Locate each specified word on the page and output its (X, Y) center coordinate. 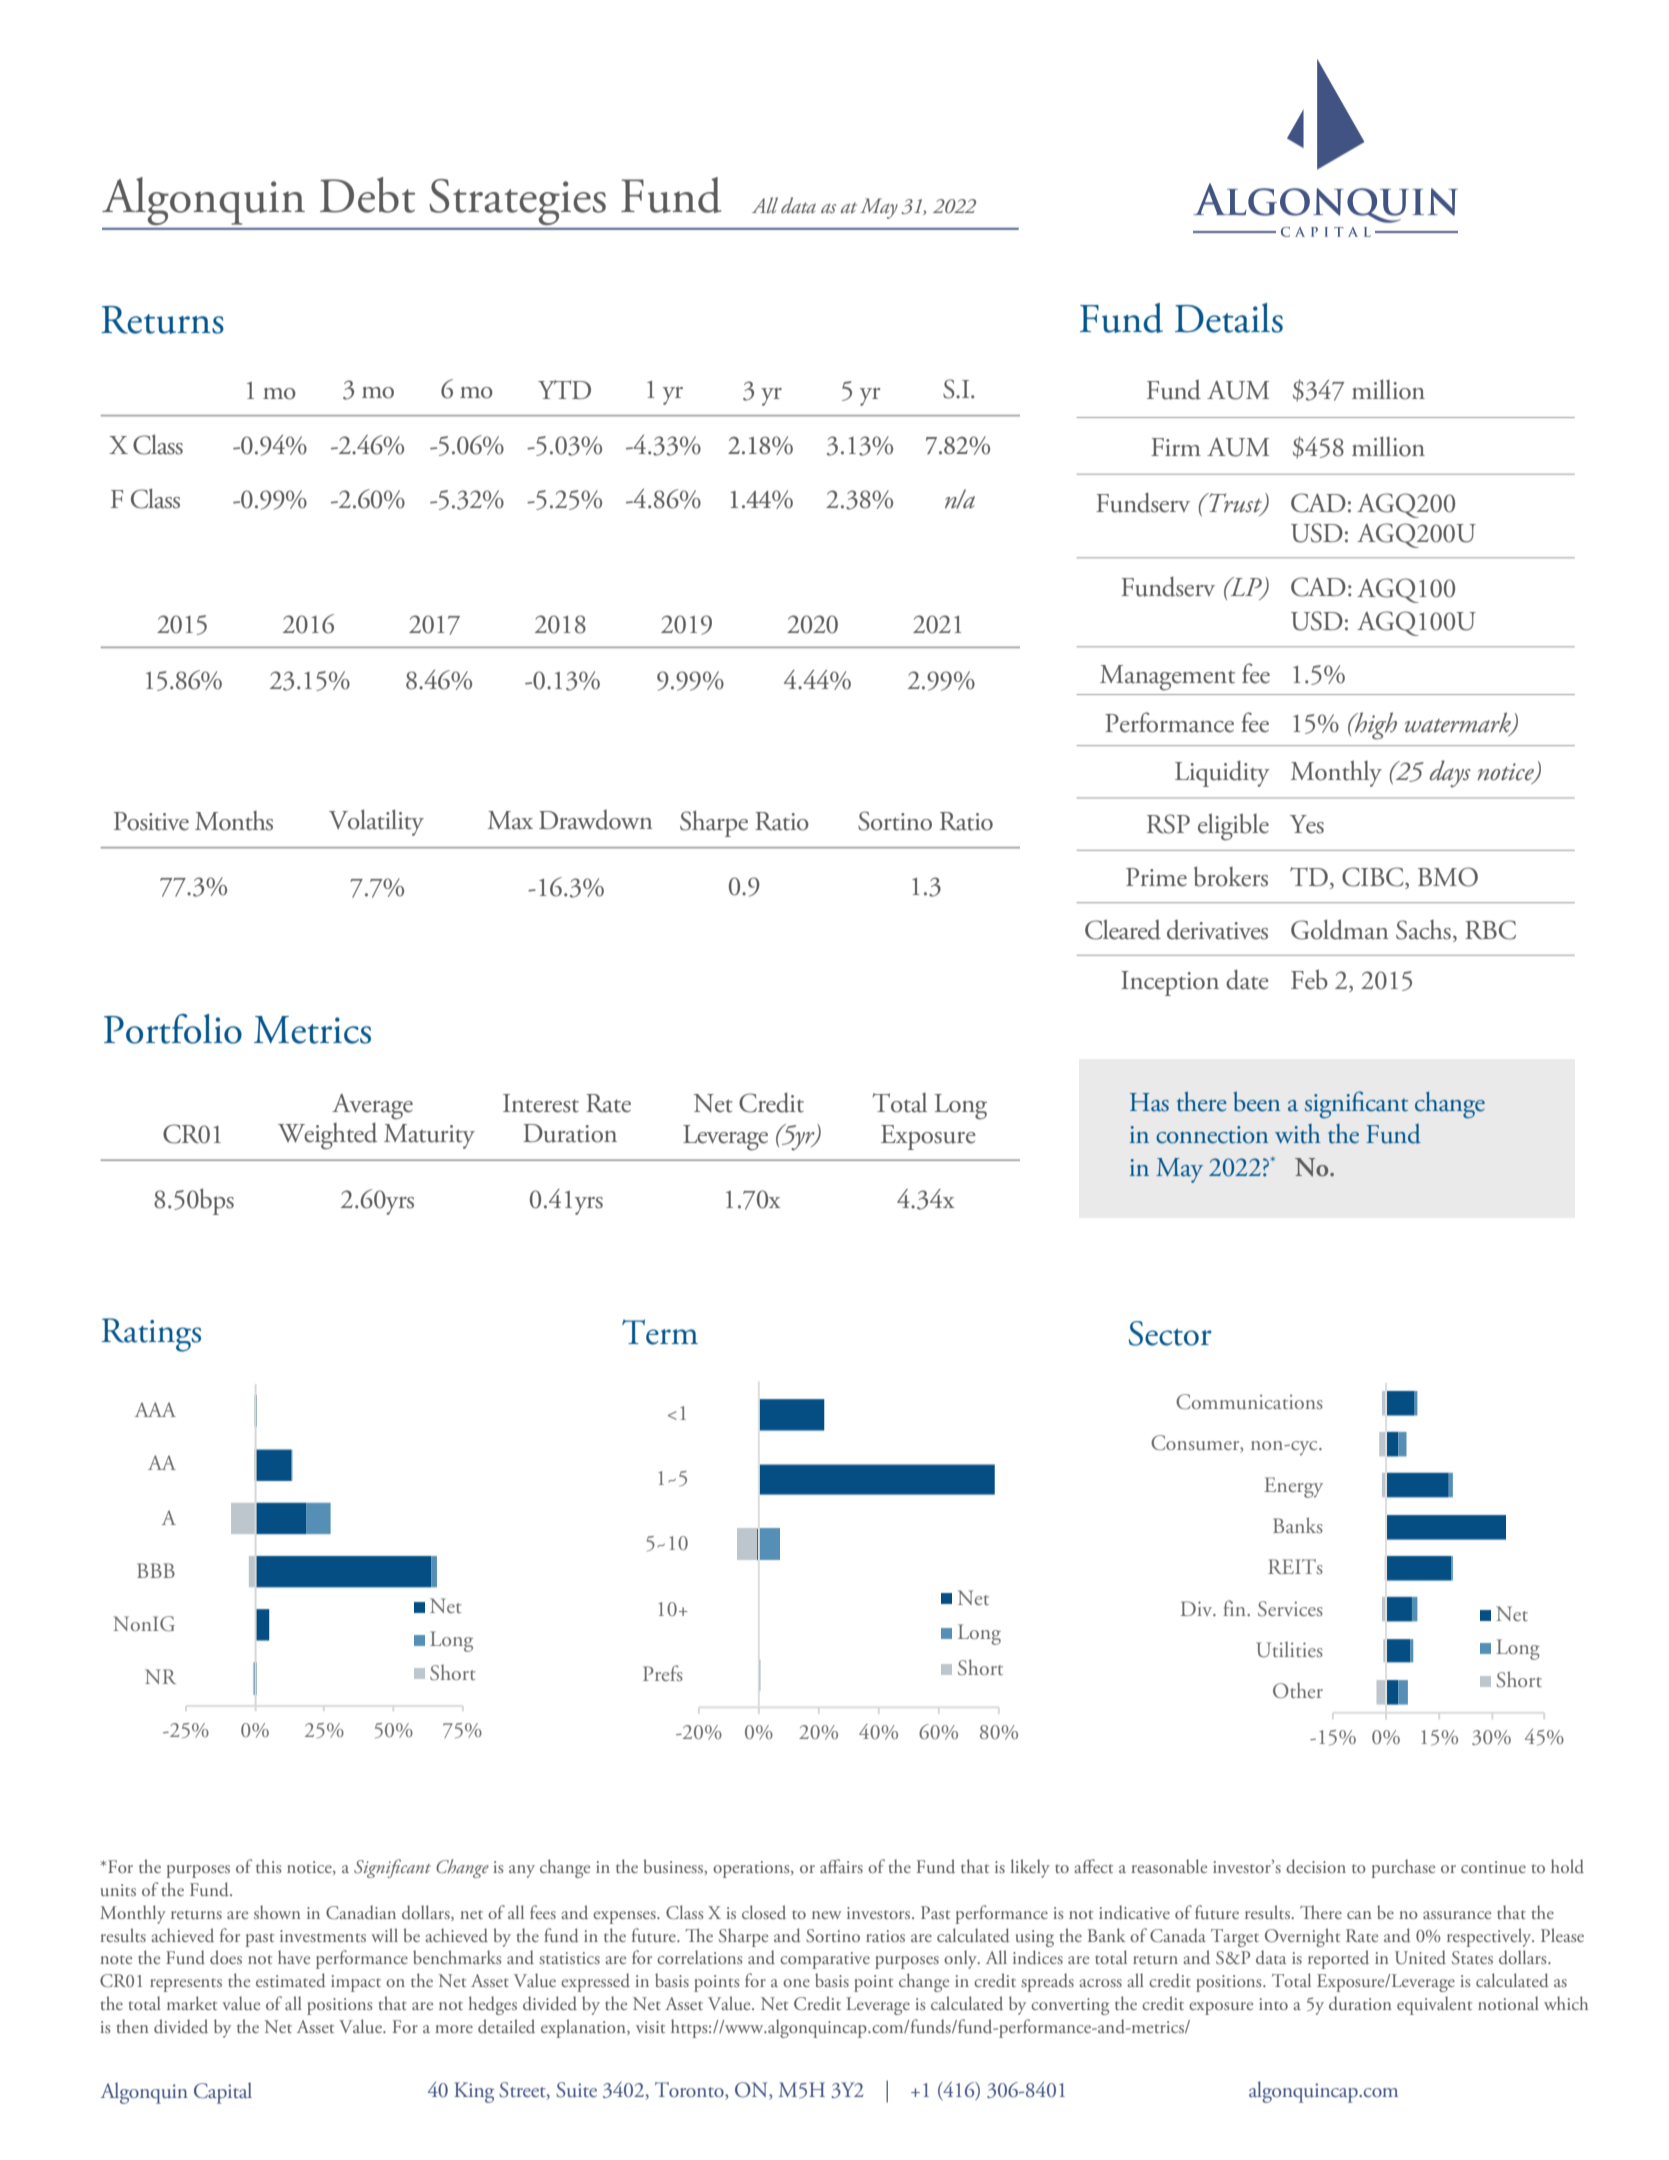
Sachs (1423, 930)
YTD (564, 389)
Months (234, 821)
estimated (291, 1980)
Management (1167, 678)
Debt (367, 195)
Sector (1170, 1333)
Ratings (151, 1335)
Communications (1249, 1402)
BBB (156, 1570)
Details (1229, 318)
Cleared (1123, 929)
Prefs (663, 1673)
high (1374, 726)
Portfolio (173, 1029)
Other (1298, 1691)
